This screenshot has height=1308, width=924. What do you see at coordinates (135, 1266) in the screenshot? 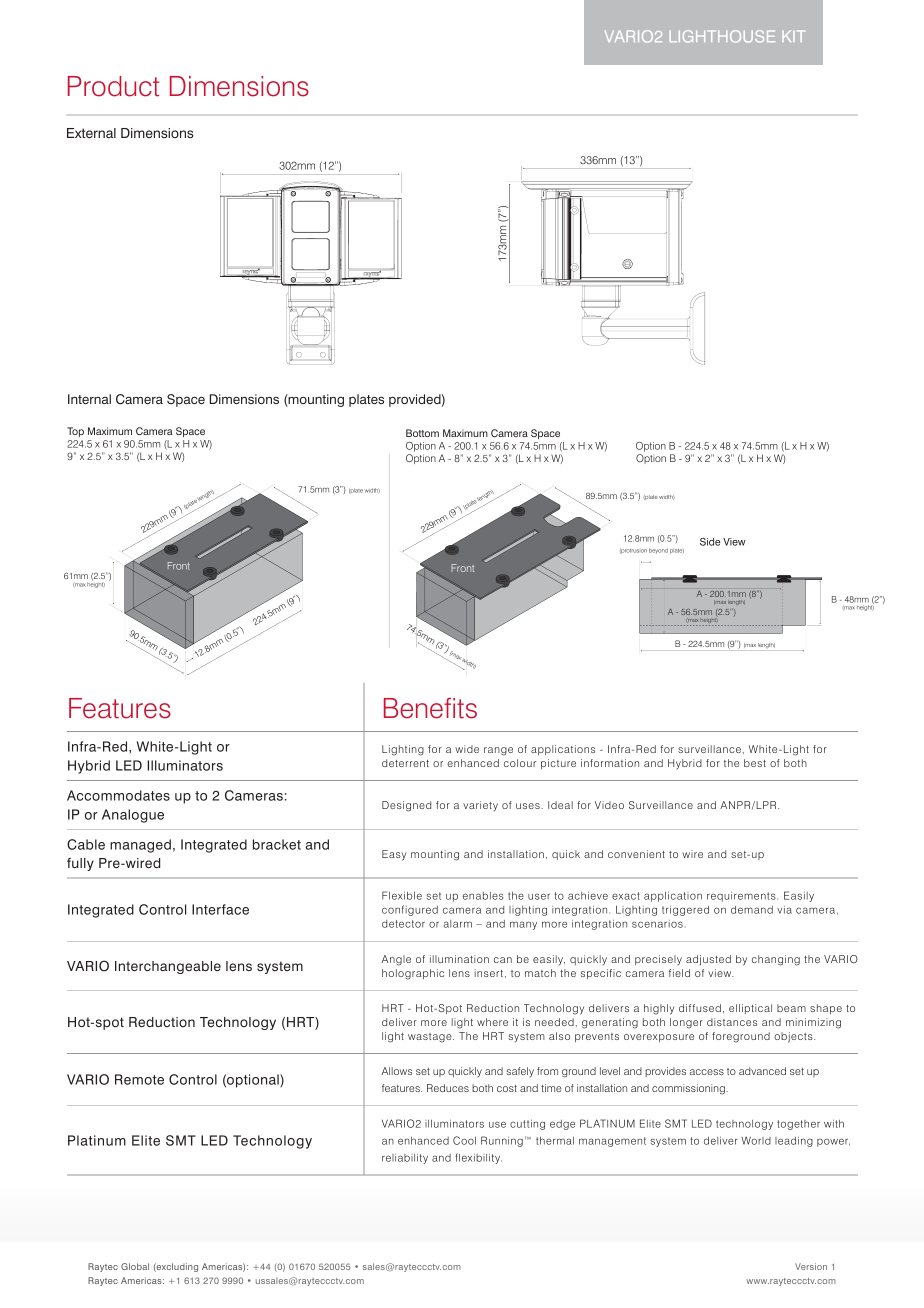
I see `Global` at bounding box center [135, 1266].
